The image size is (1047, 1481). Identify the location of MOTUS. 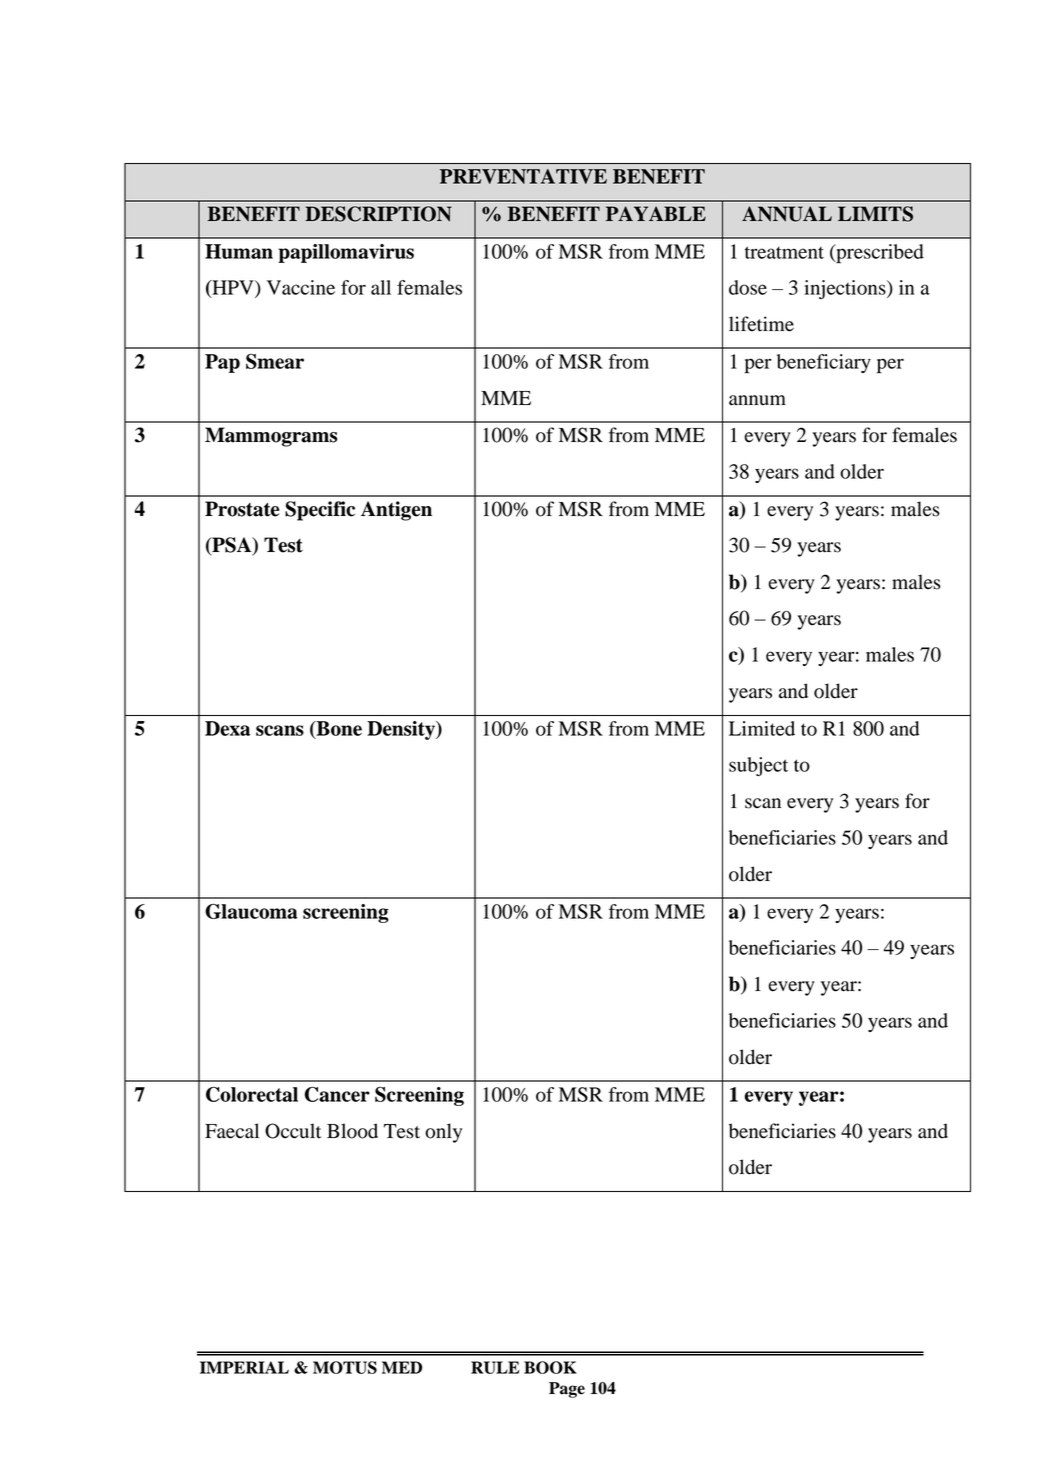
(345, 1367).
